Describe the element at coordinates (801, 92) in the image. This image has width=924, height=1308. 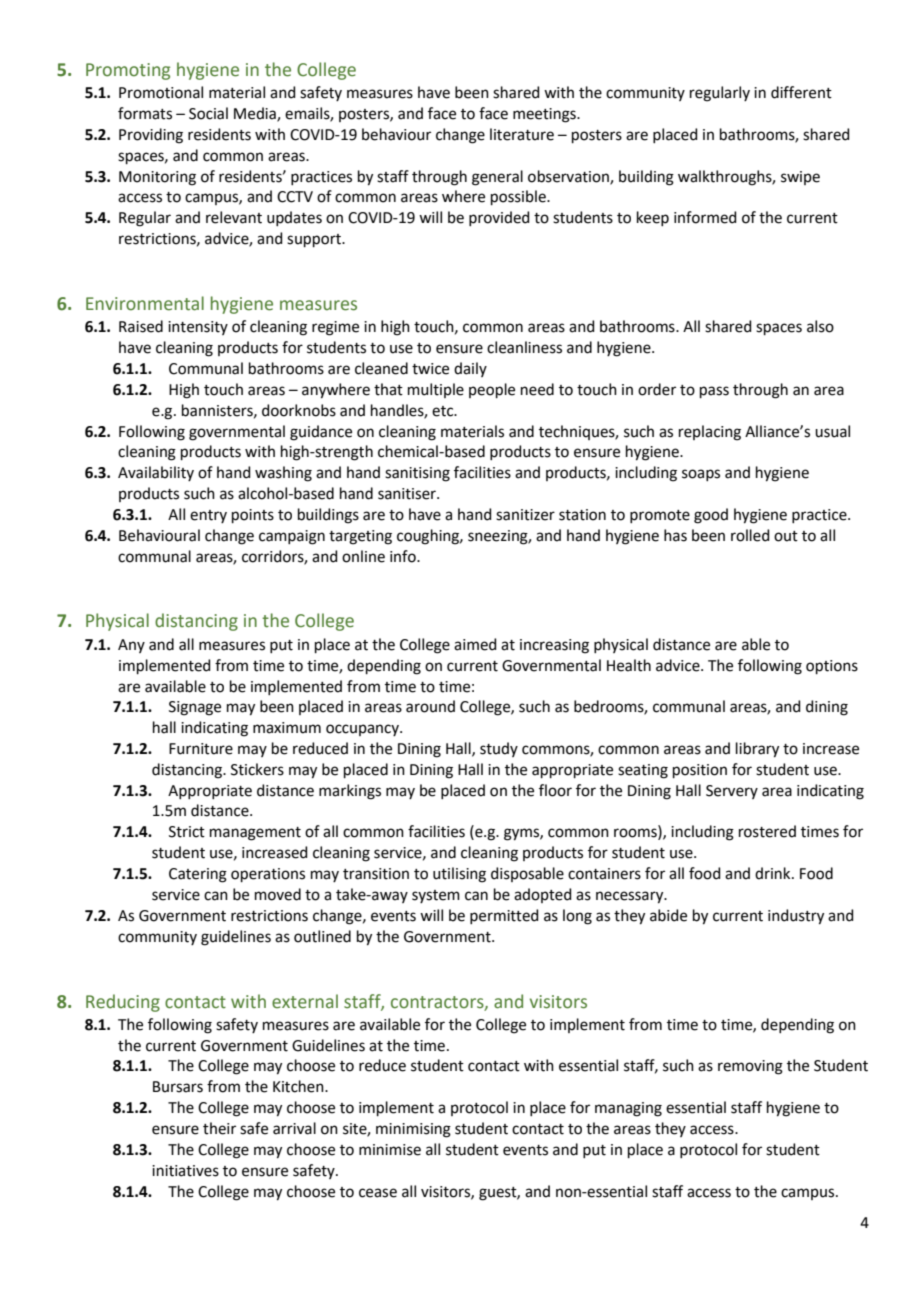
I see `different` at that location.
